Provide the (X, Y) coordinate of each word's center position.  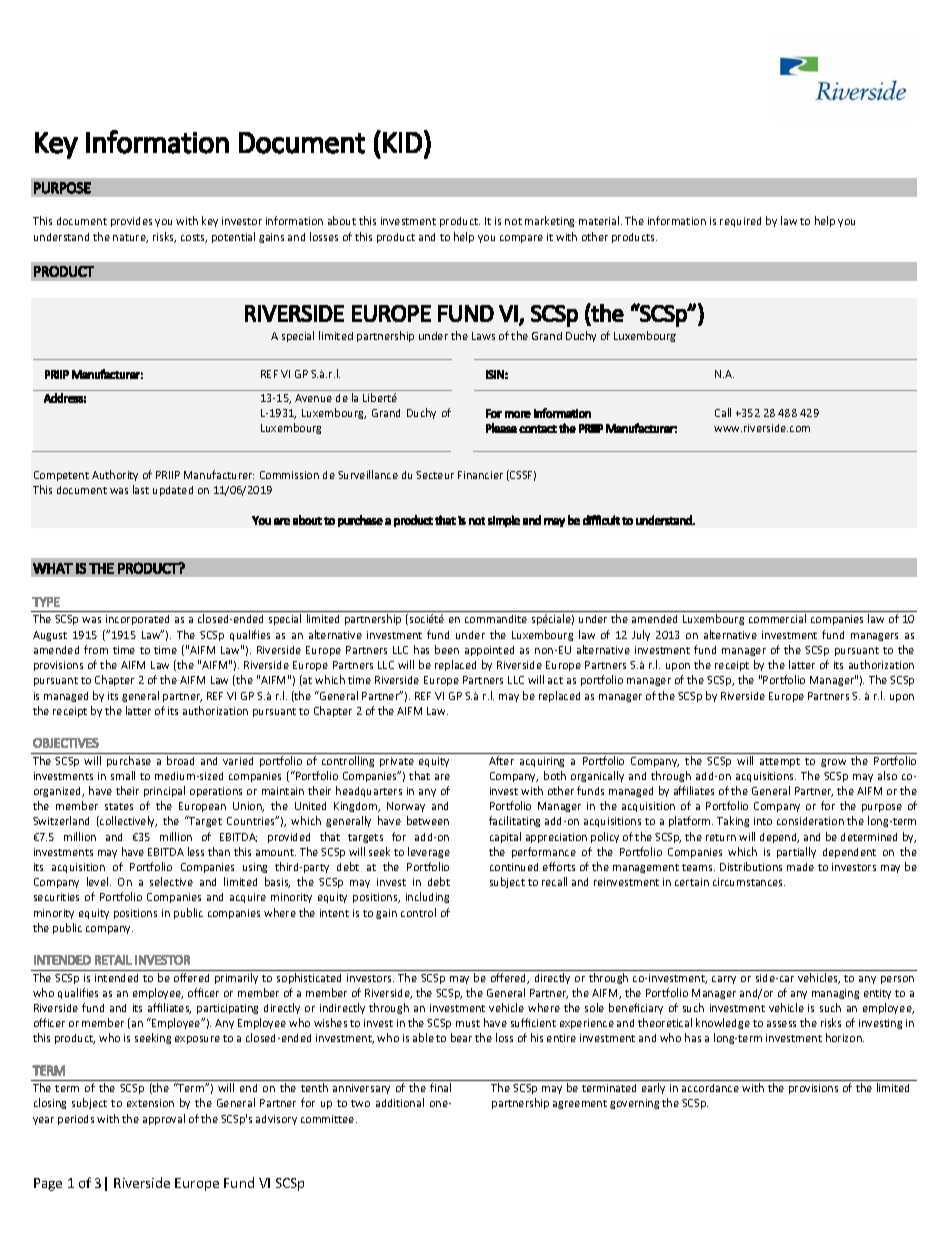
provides (131, 222)
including (427, 897)
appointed (489, 651)
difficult (601, 520)
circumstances (749, 882)
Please (501, 428)
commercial (777, 618)
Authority (115, 475)
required (740, 222)
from (96, 649)
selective (171, 881)
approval (164, 1119)
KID (402, 142)
